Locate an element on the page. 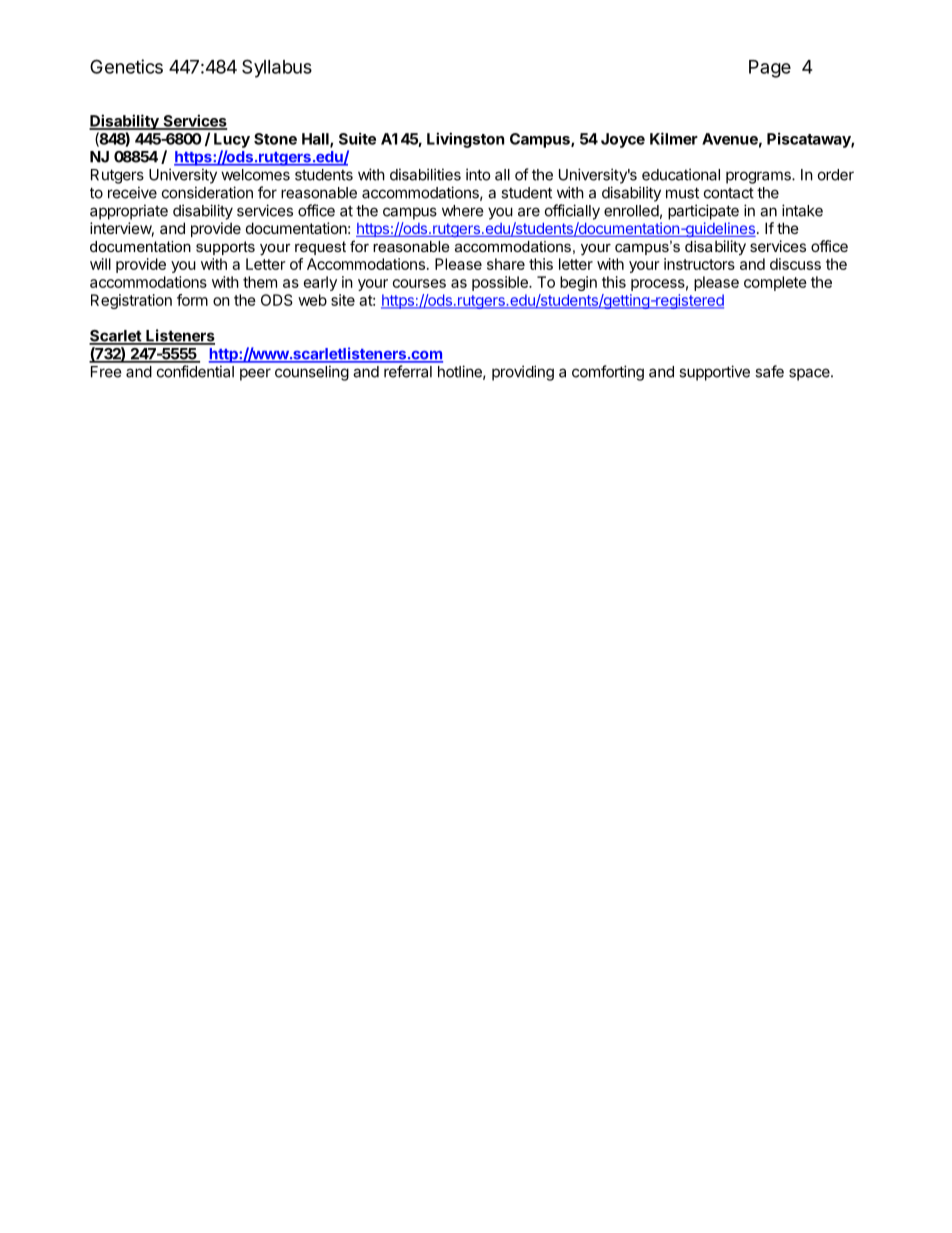  Page is located at coordinates (770, 69).
